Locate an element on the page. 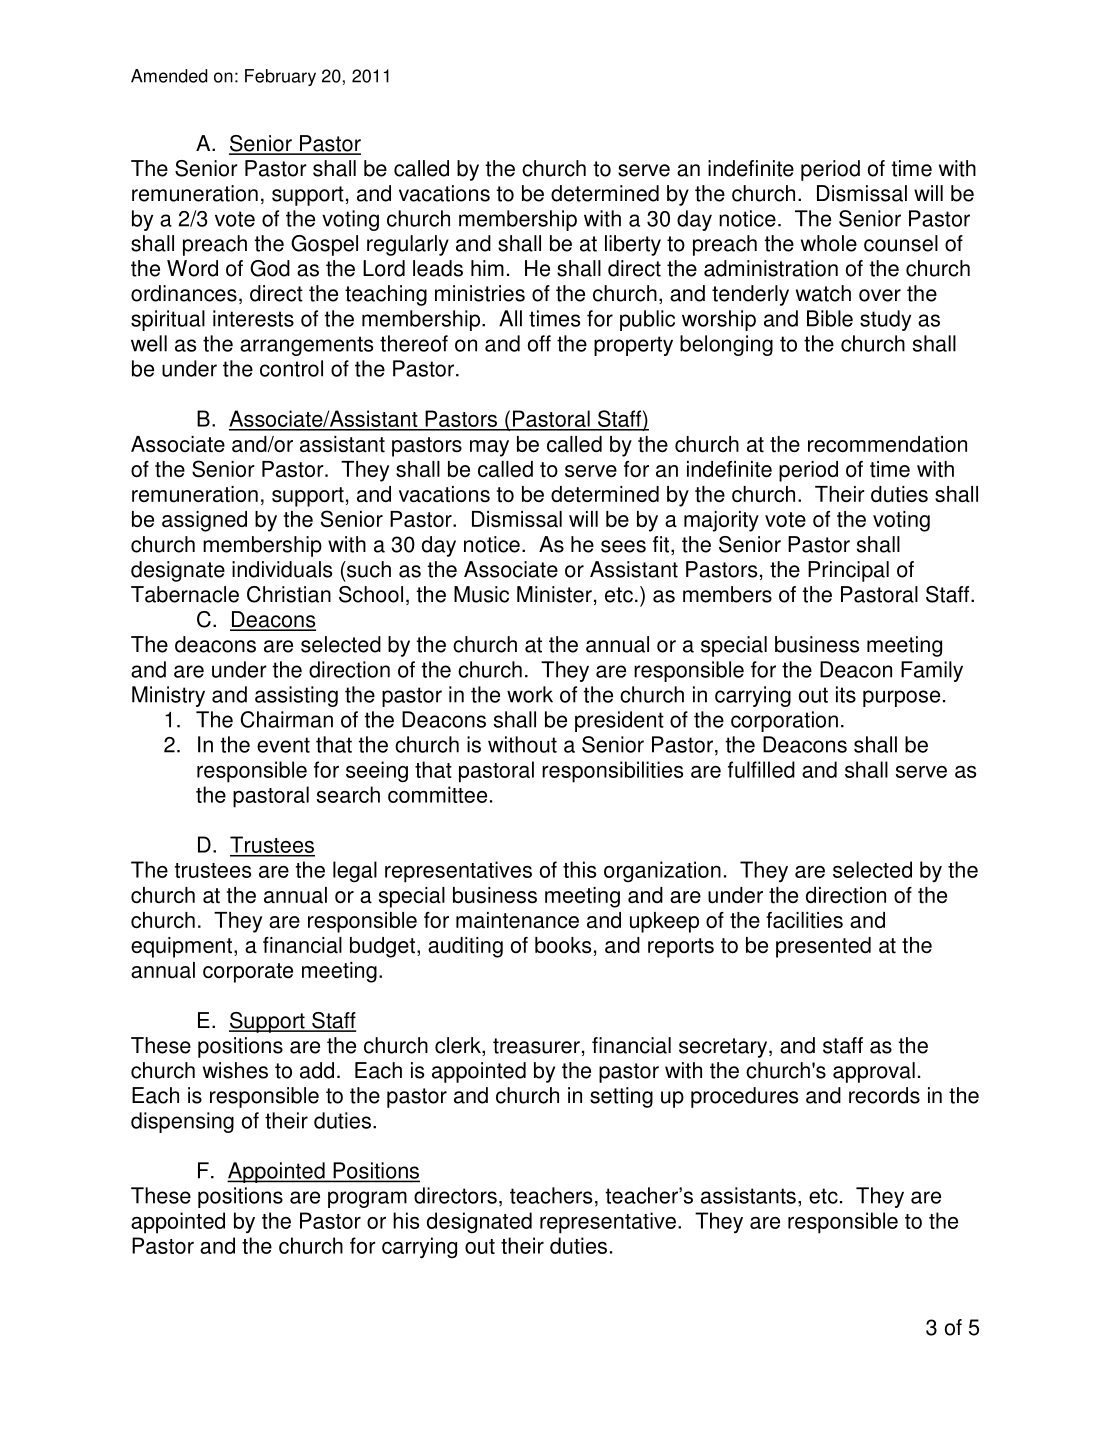 This page has width=1111, height=1438. recommendation is located at coordinates (887, 444).
